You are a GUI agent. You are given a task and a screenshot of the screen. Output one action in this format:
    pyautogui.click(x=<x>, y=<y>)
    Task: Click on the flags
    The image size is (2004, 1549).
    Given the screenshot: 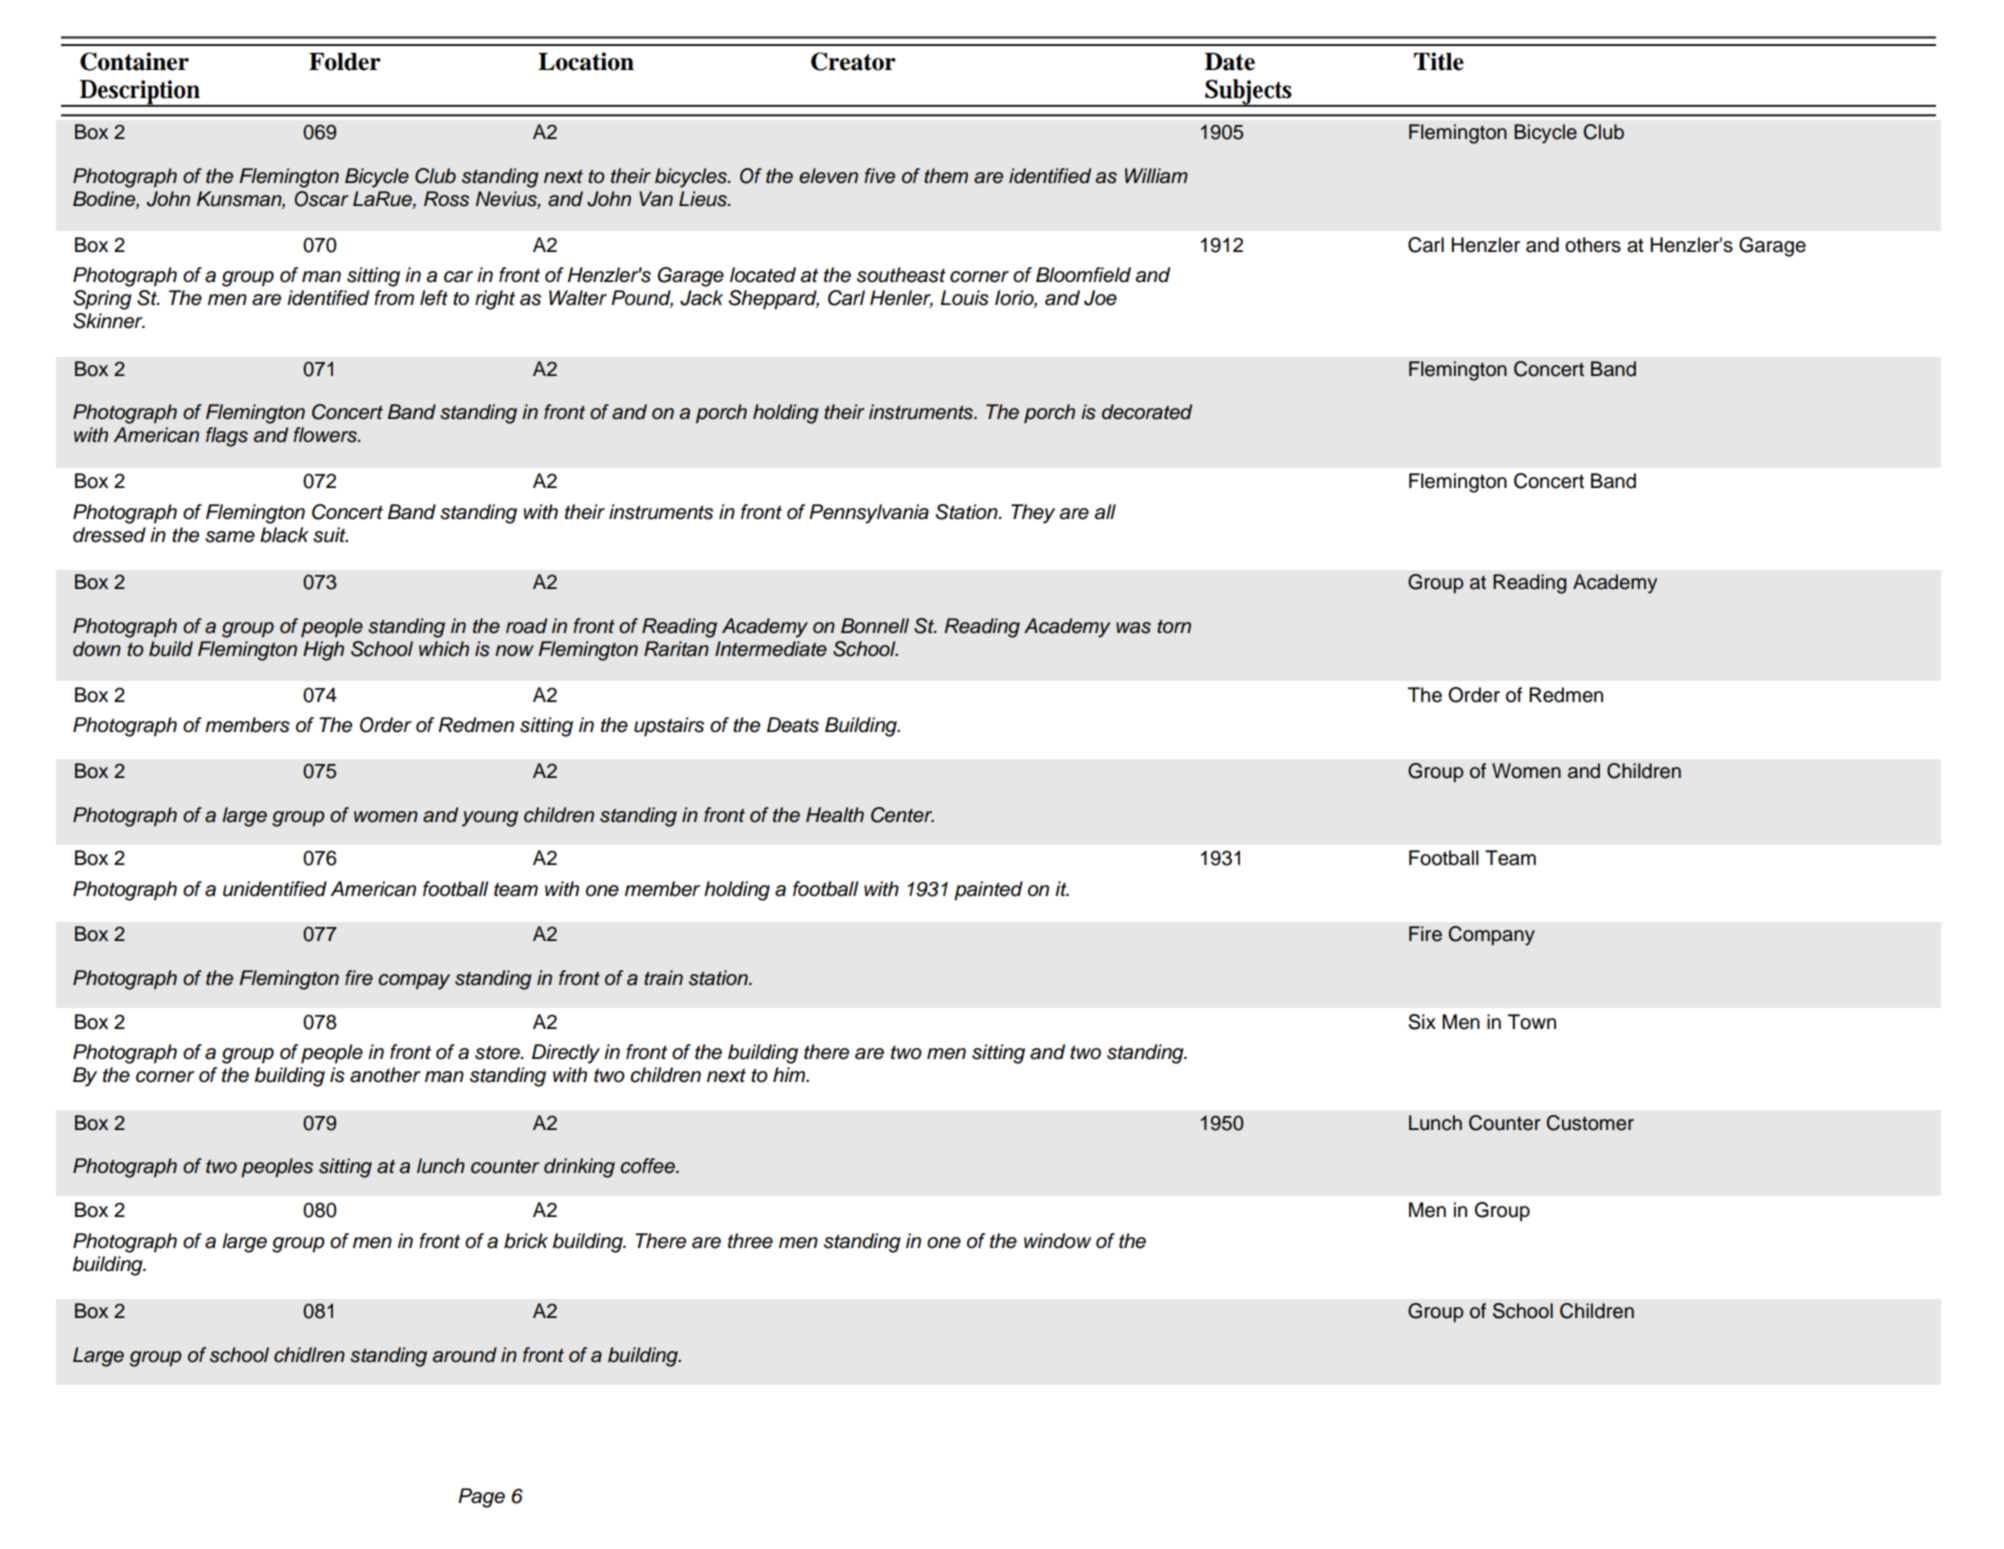 What is the action you would take?
    pyautogui.click(x=227, y=437)
